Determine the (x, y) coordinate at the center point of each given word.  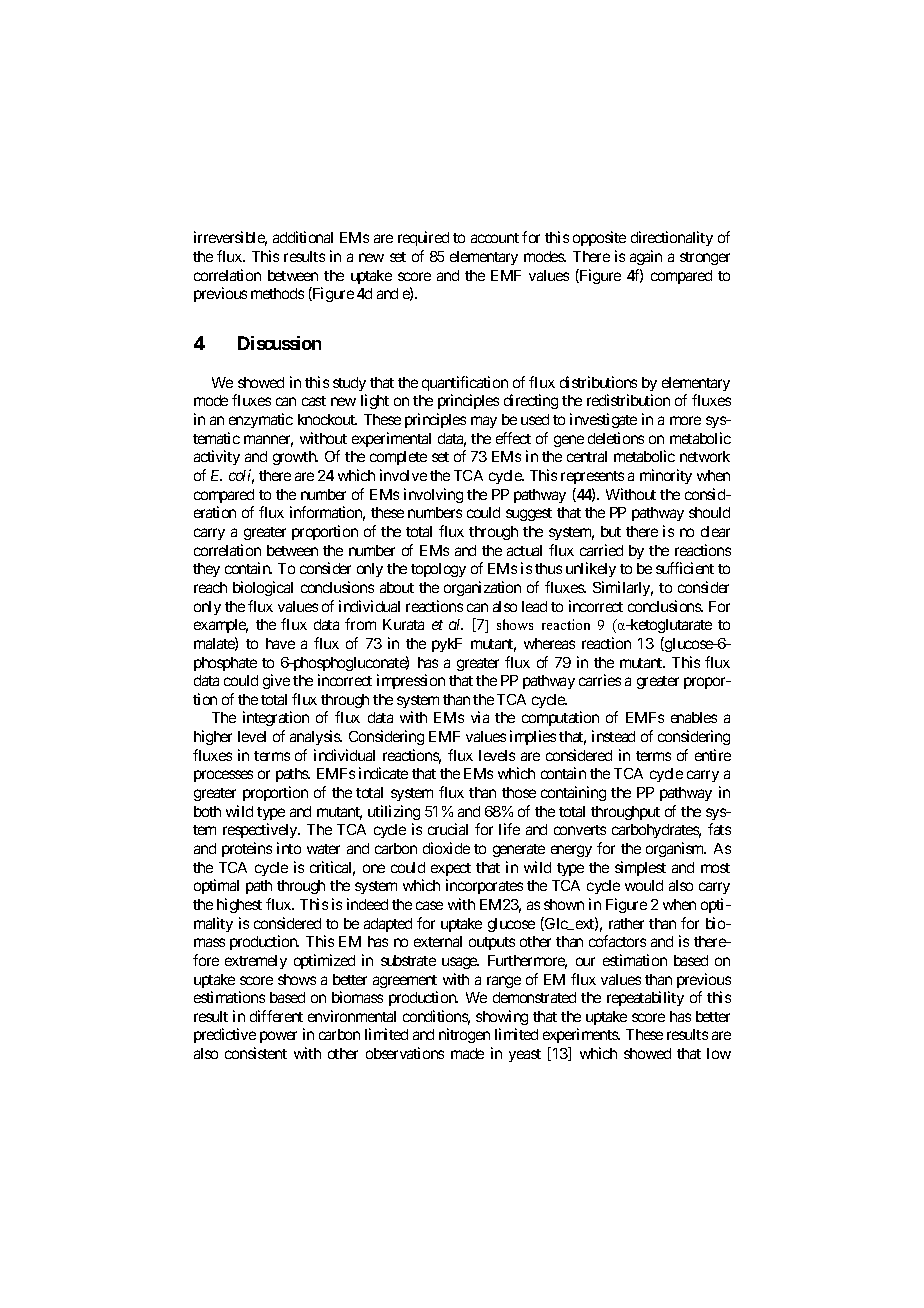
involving (433, 495)
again (646, 257)
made (467, 1053)
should (709, 512)
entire (713, 755)
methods (277, 293)
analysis (316, 737)
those (519, 792)
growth (295, 458)
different (276, 1016)
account (495, 238)
